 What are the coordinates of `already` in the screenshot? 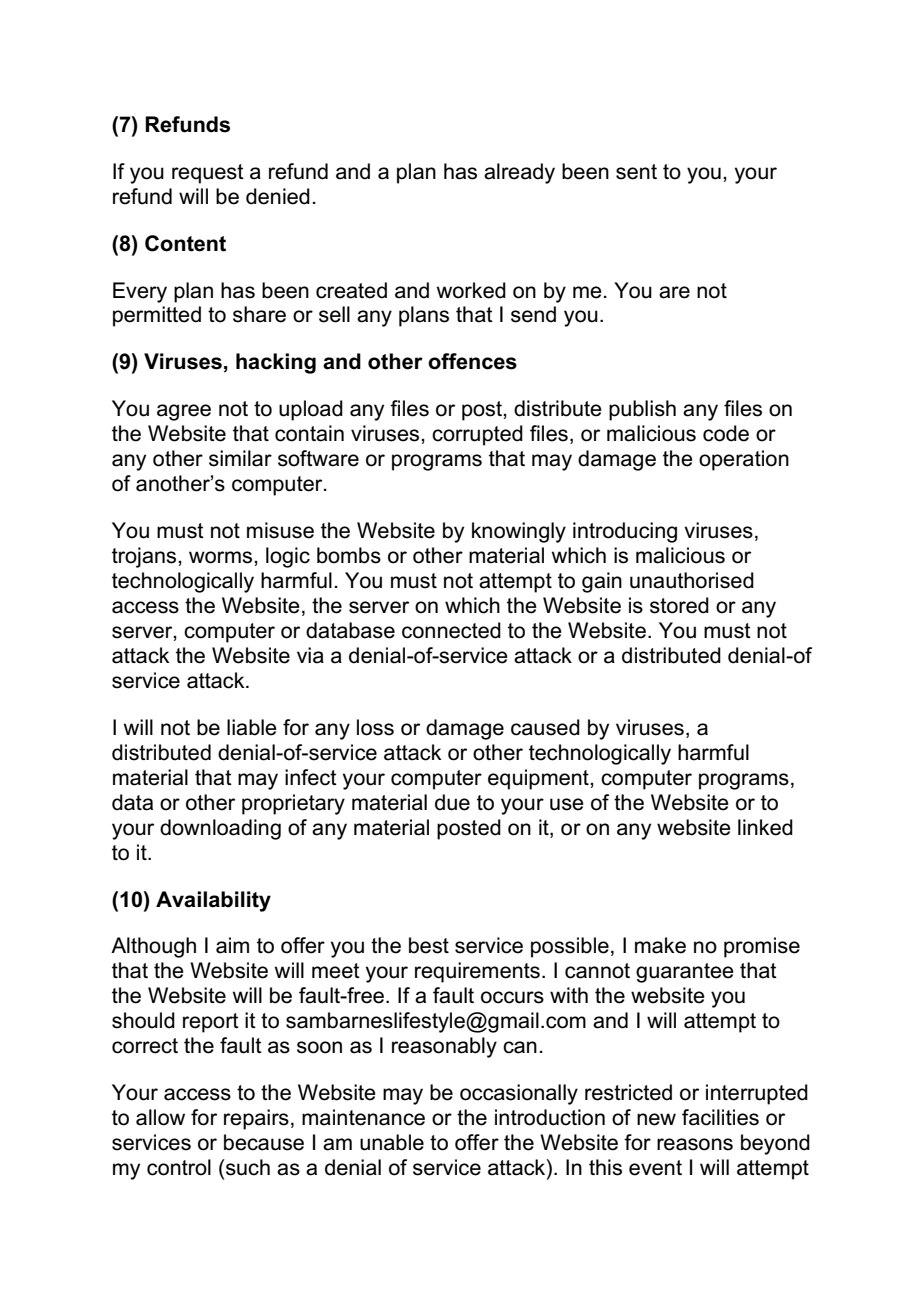 It's located at (519, 173).
